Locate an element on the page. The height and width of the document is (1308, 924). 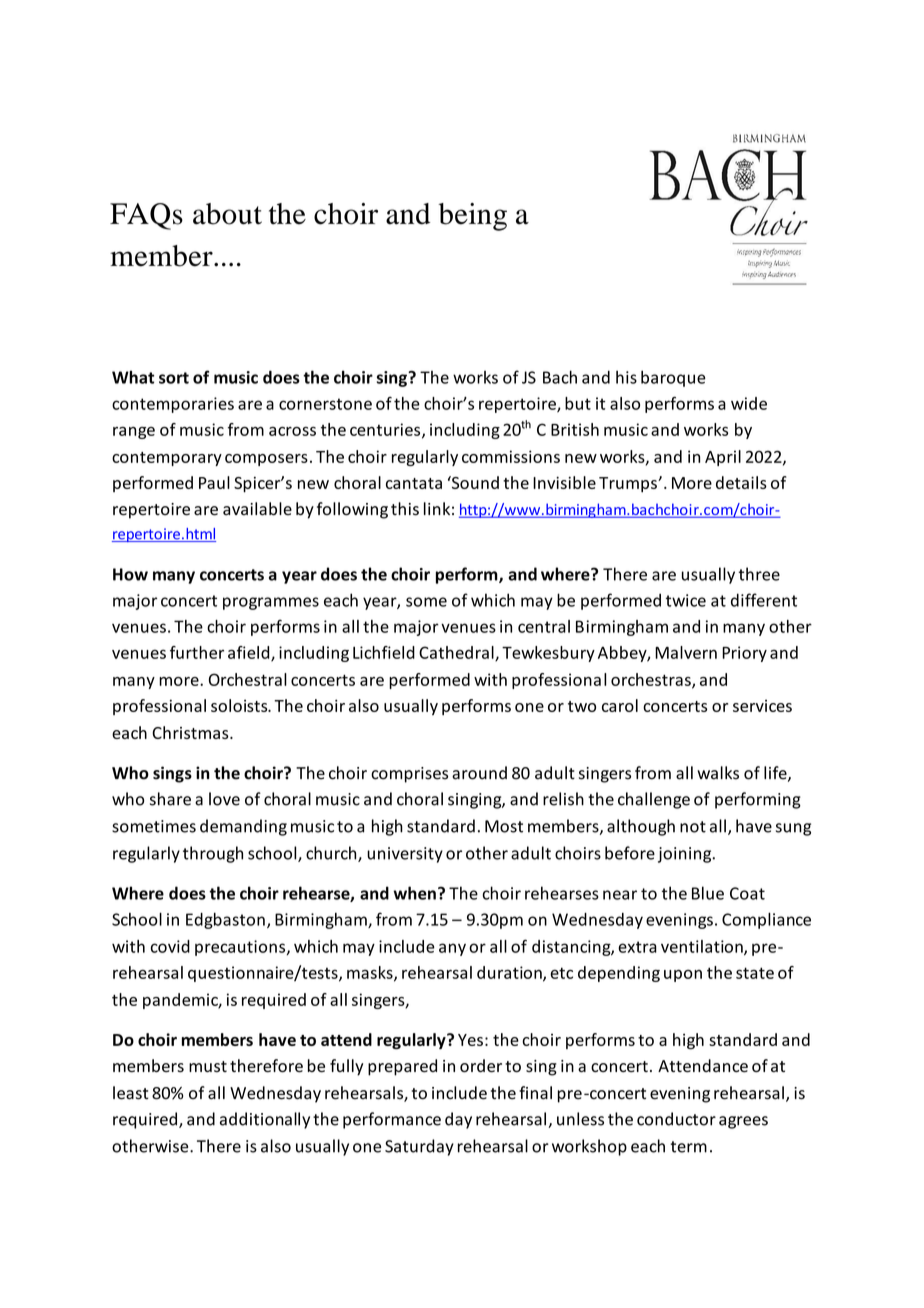
this is located at coordinates (405, 509).
